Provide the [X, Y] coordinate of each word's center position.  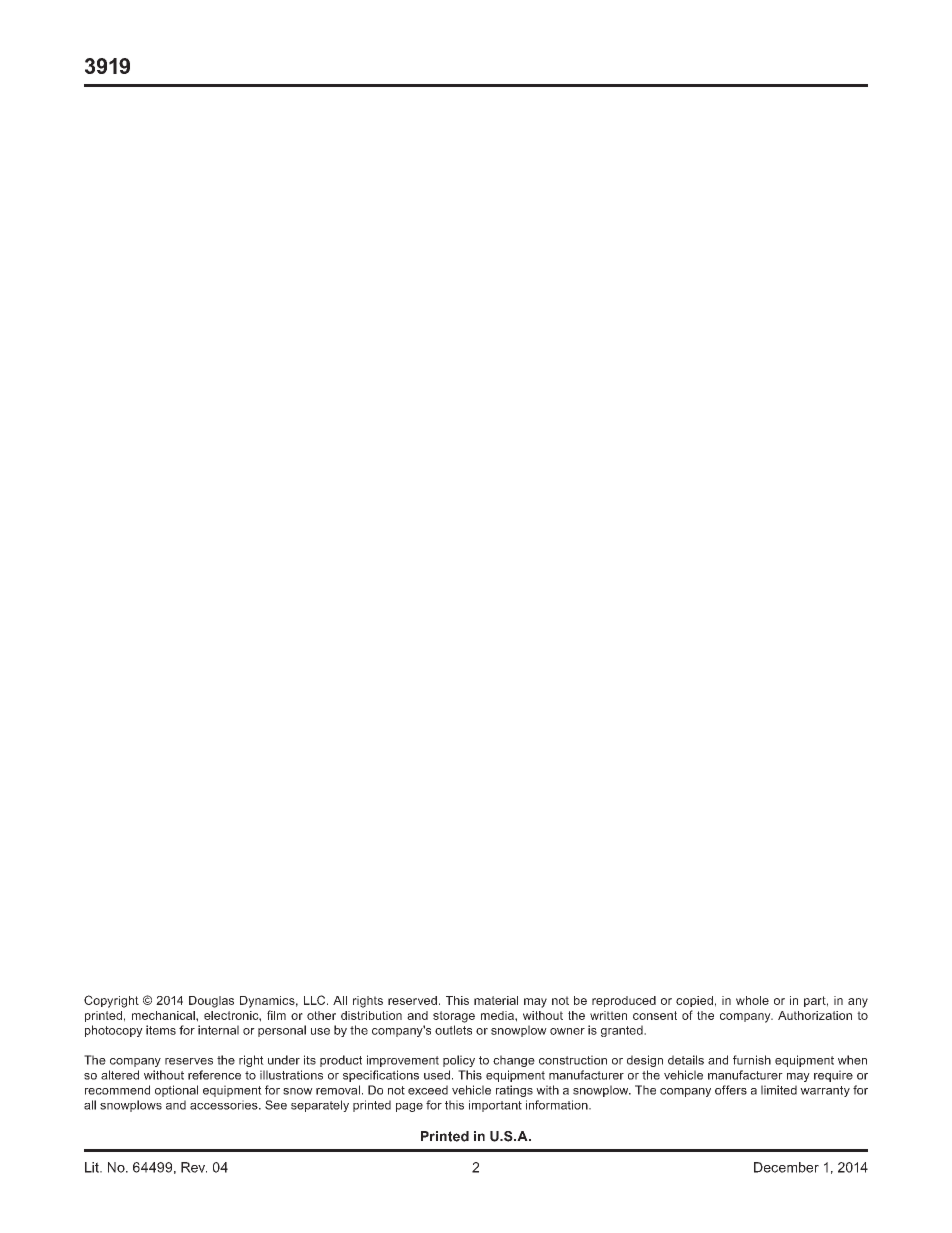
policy [459, 1061]
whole [752, 1000]
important [495, 1106]
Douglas [211, 1002]
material [496, 1000]
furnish [752, 1060]
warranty [825, 1091]
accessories [225, 1105]
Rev [194, 1167]
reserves [189, 1061]
